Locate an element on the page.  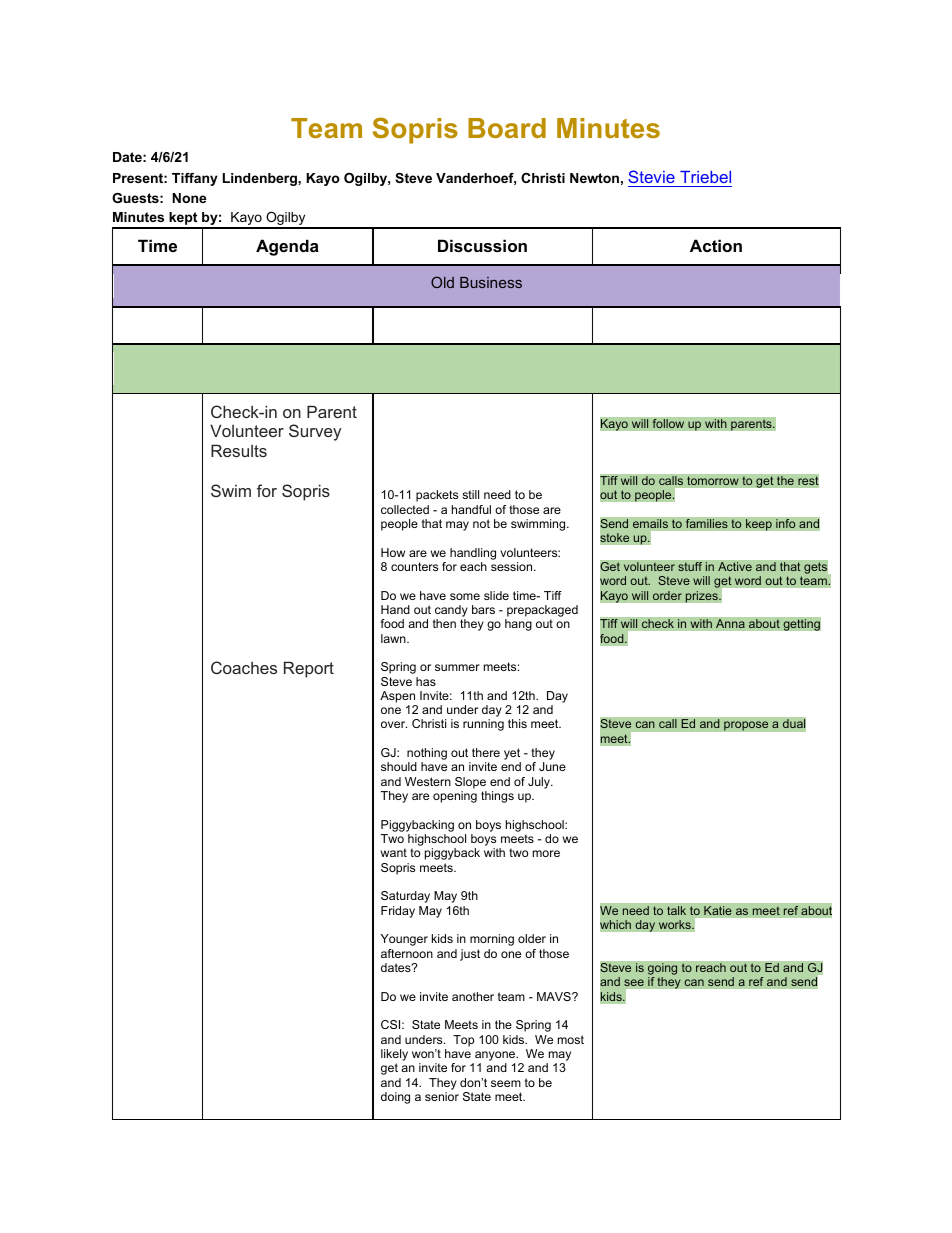
prizes is located at coordinates (702, 597).
